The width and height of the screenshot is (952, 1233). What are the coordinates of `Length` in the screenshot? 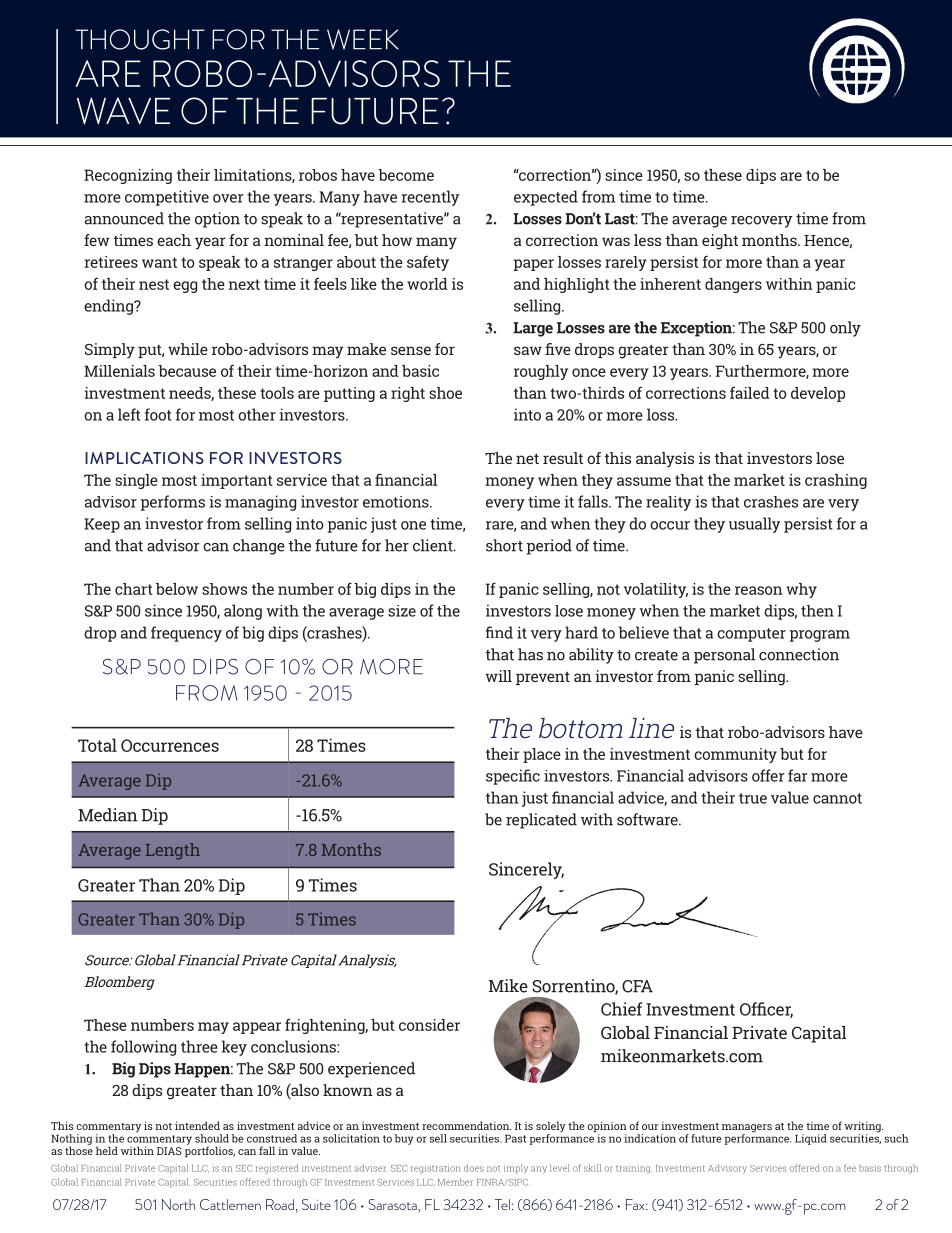 It's located at (173, 851).
